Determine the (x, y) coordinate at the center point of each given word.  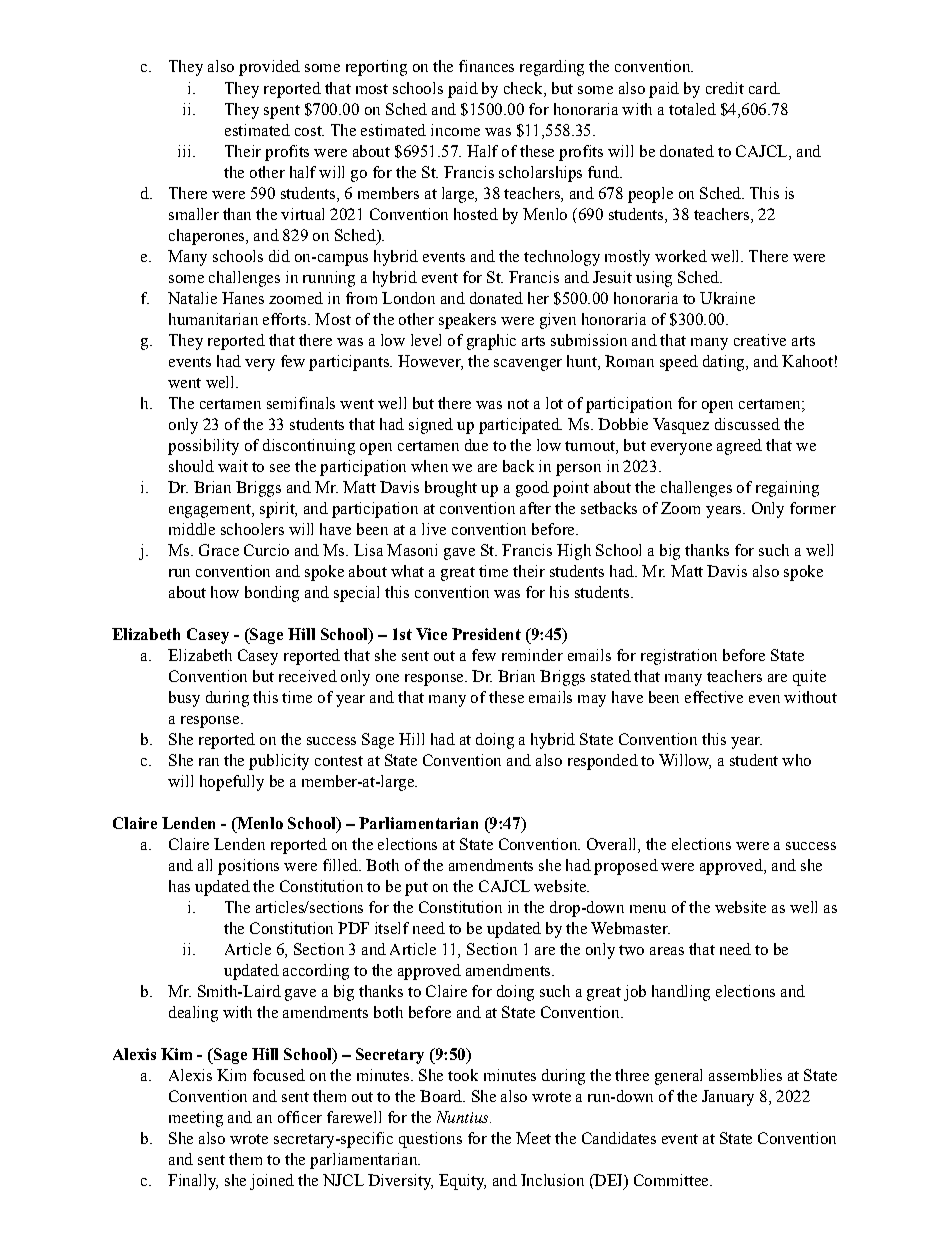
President (486, 634)
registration (679, 657)
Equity (462, 1182)
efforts (286, 319)
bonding (272, 594)
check (524, 88)
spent (282, 112)
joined (272, 1182)
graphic (491, 342)
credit (725, 88)
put (416, 889)
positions (248, 867)
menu (648, 909)
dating (725, 363)
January (728, 1098)
